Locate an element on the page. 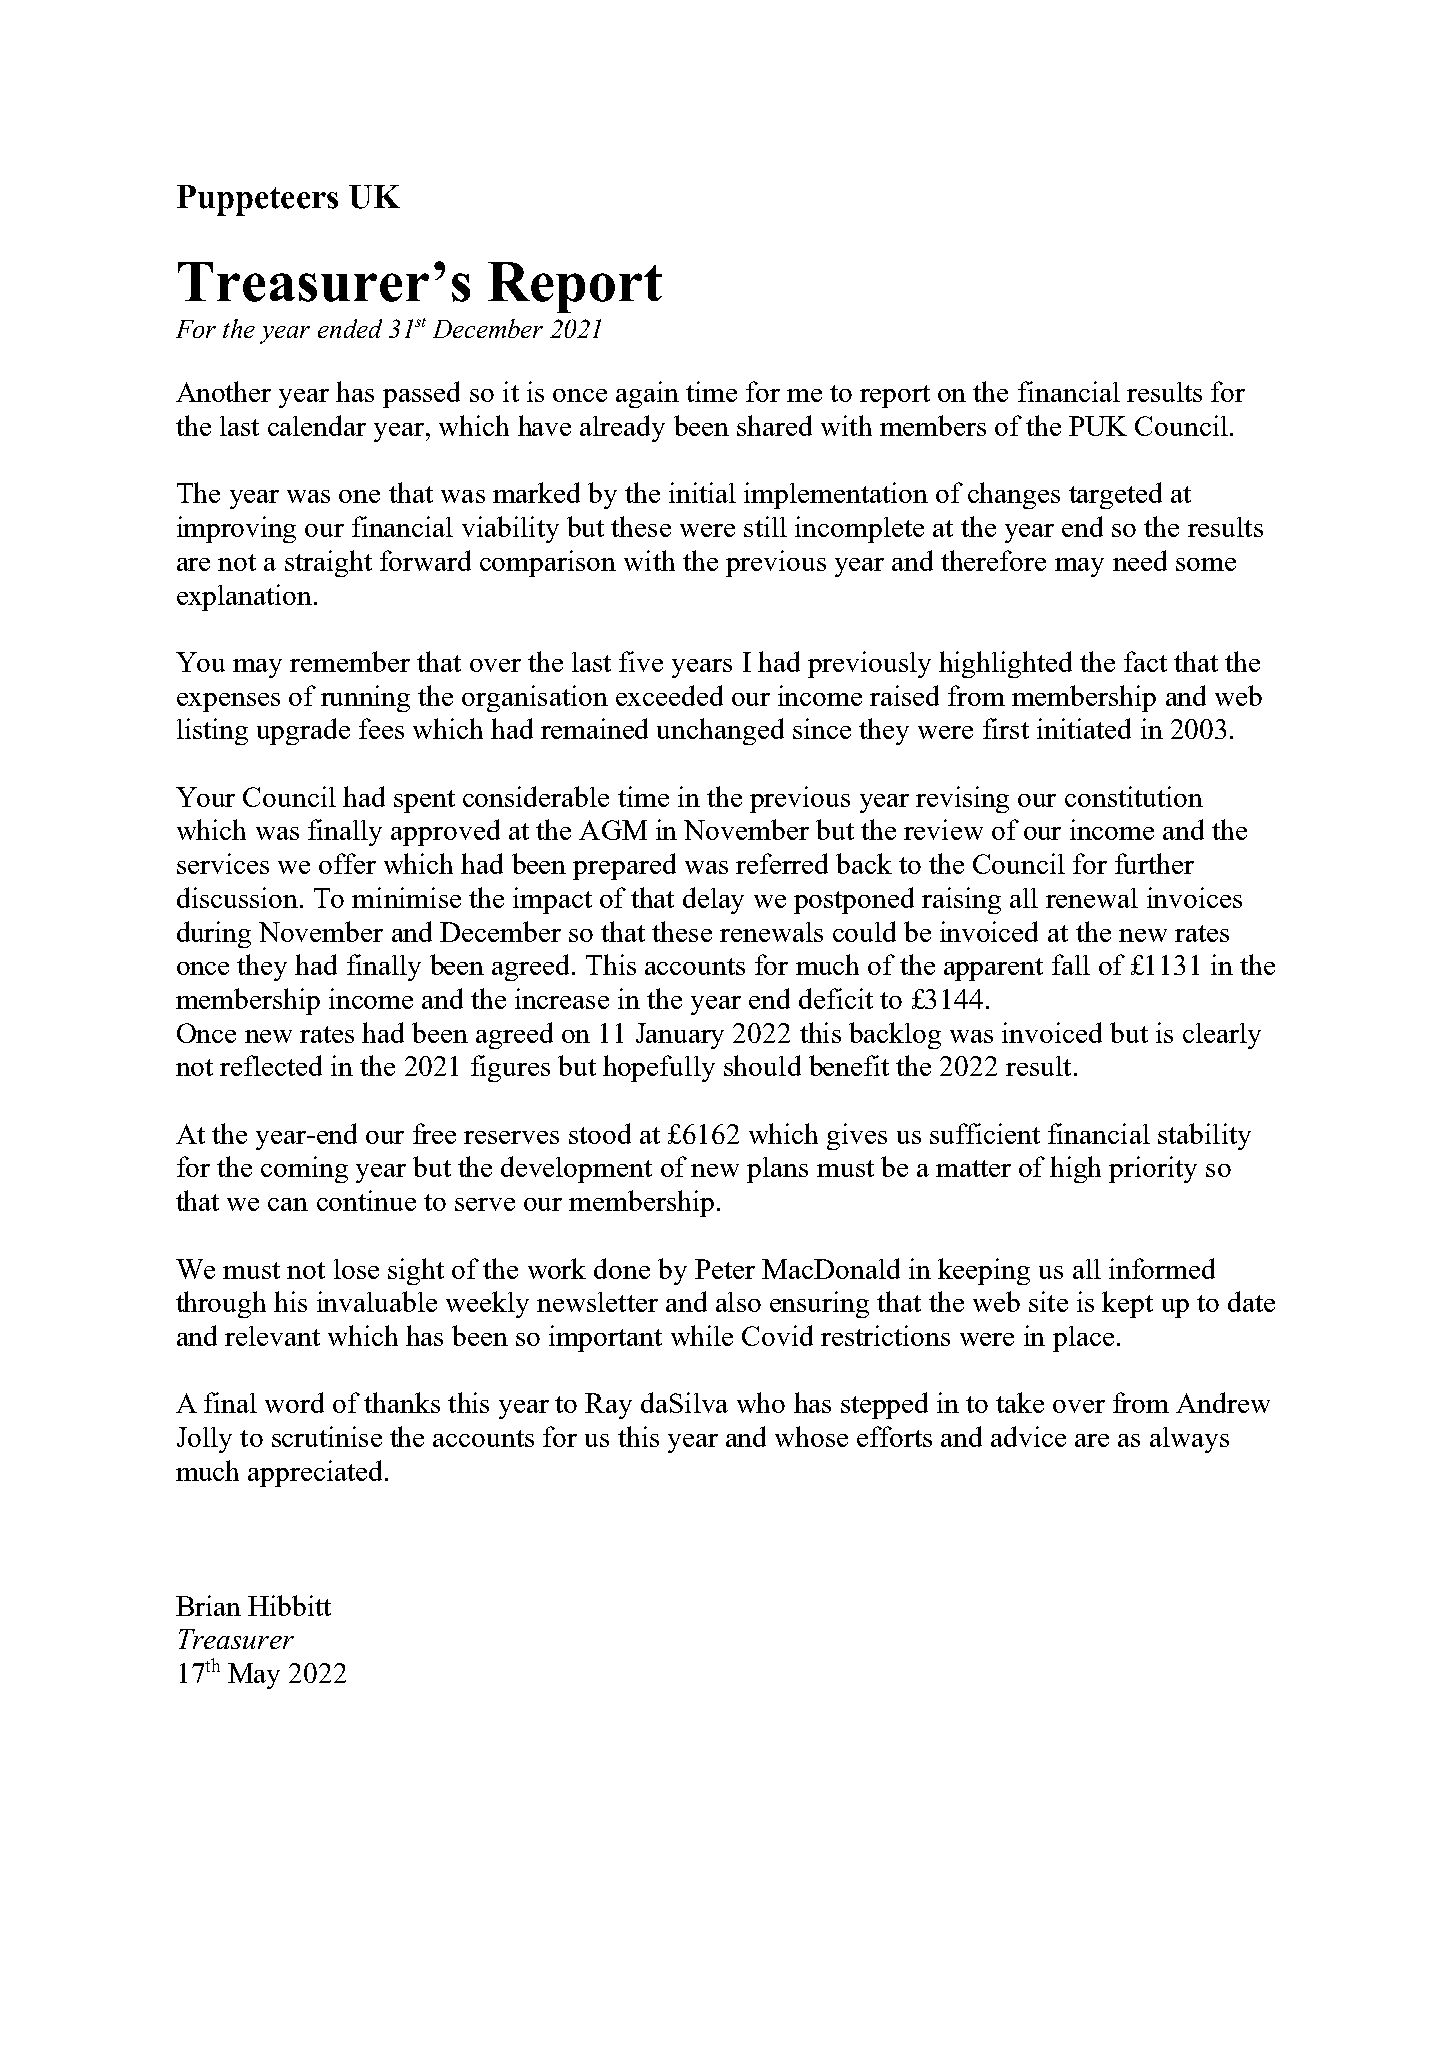  priority is located at coordinates (1153, 1169).
